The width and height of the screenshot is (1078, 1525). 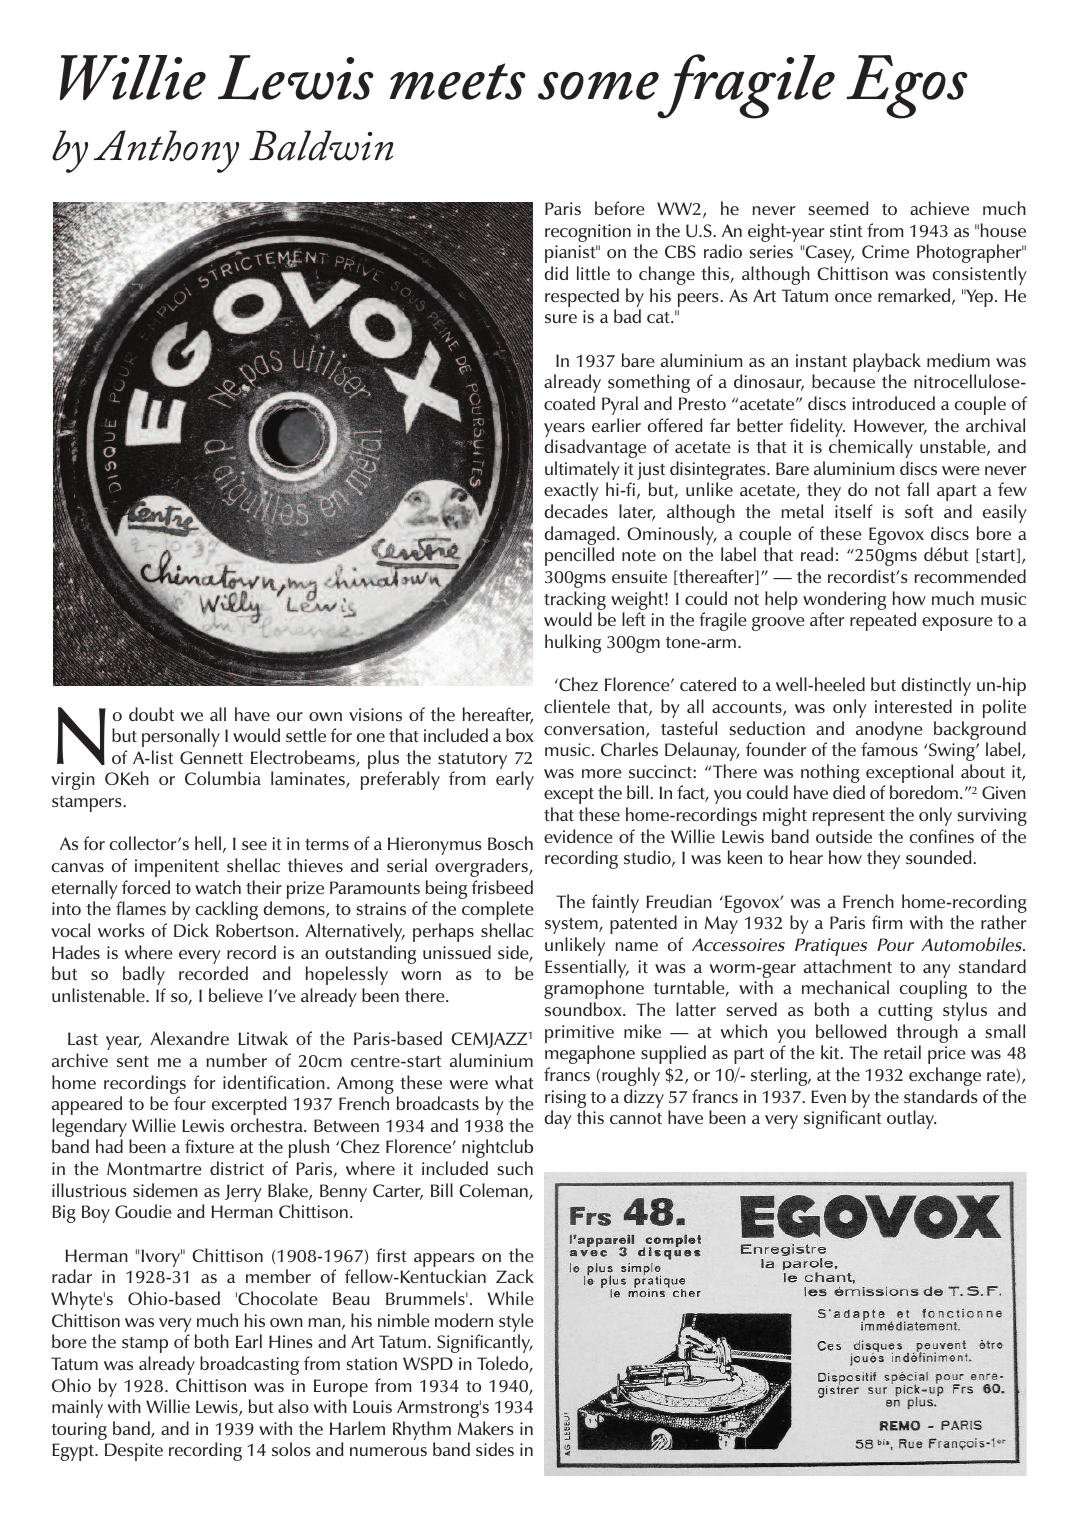 What do you see at coordinates (134, 1452) in the screenshot?
I see `Despite` at bounding box center [134, 1452].
